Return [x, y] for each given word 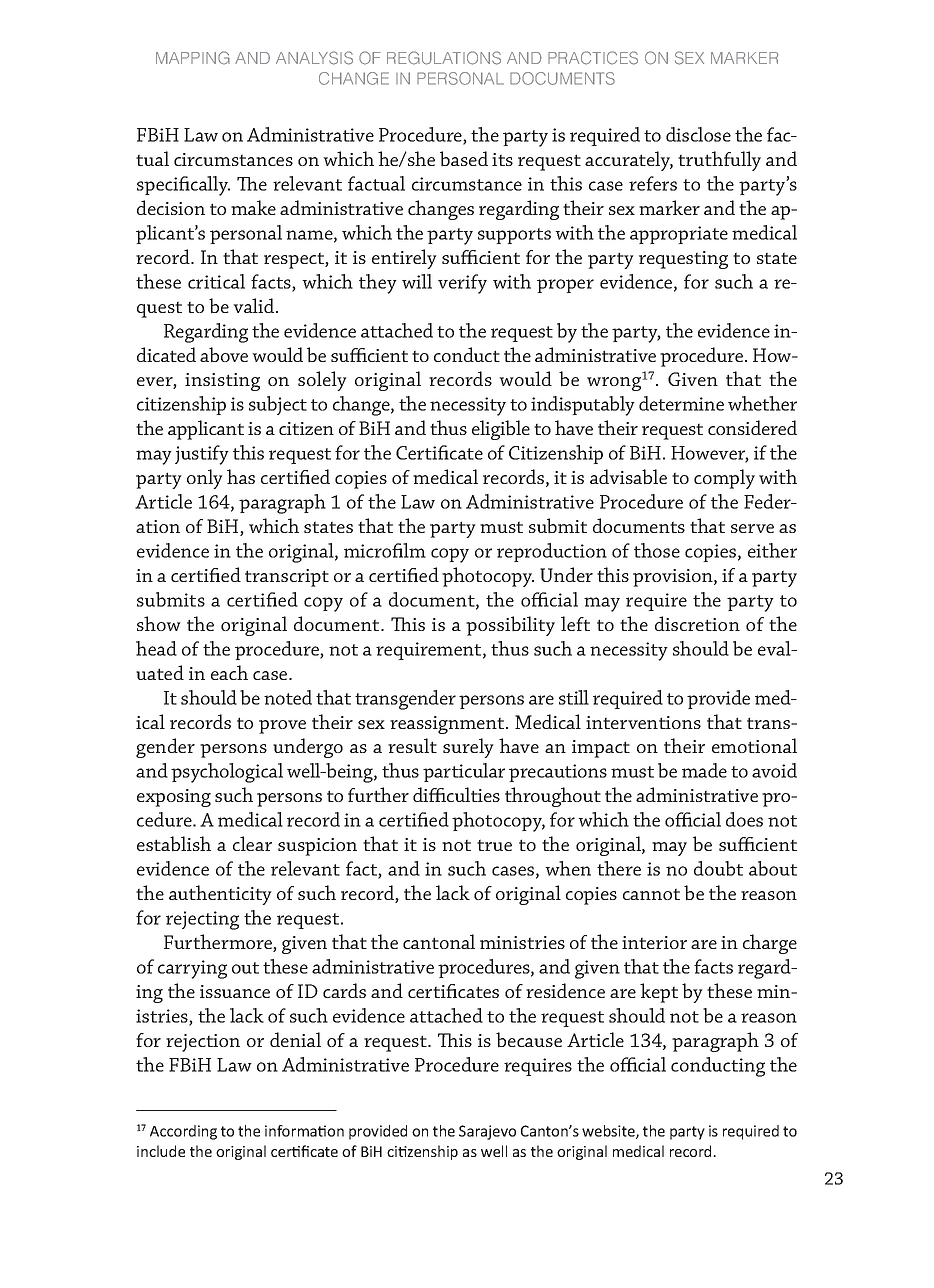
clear [252, 843]
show [159, 623]
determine [681, 403]
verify [462, 284]
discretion [697, 623]
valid [255, 305]
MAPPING [193, 58]
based [464, 158]
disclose [698, 134]
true [494, 845]
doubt [718, 868]
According [183, 1132]
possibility [510, 626]
